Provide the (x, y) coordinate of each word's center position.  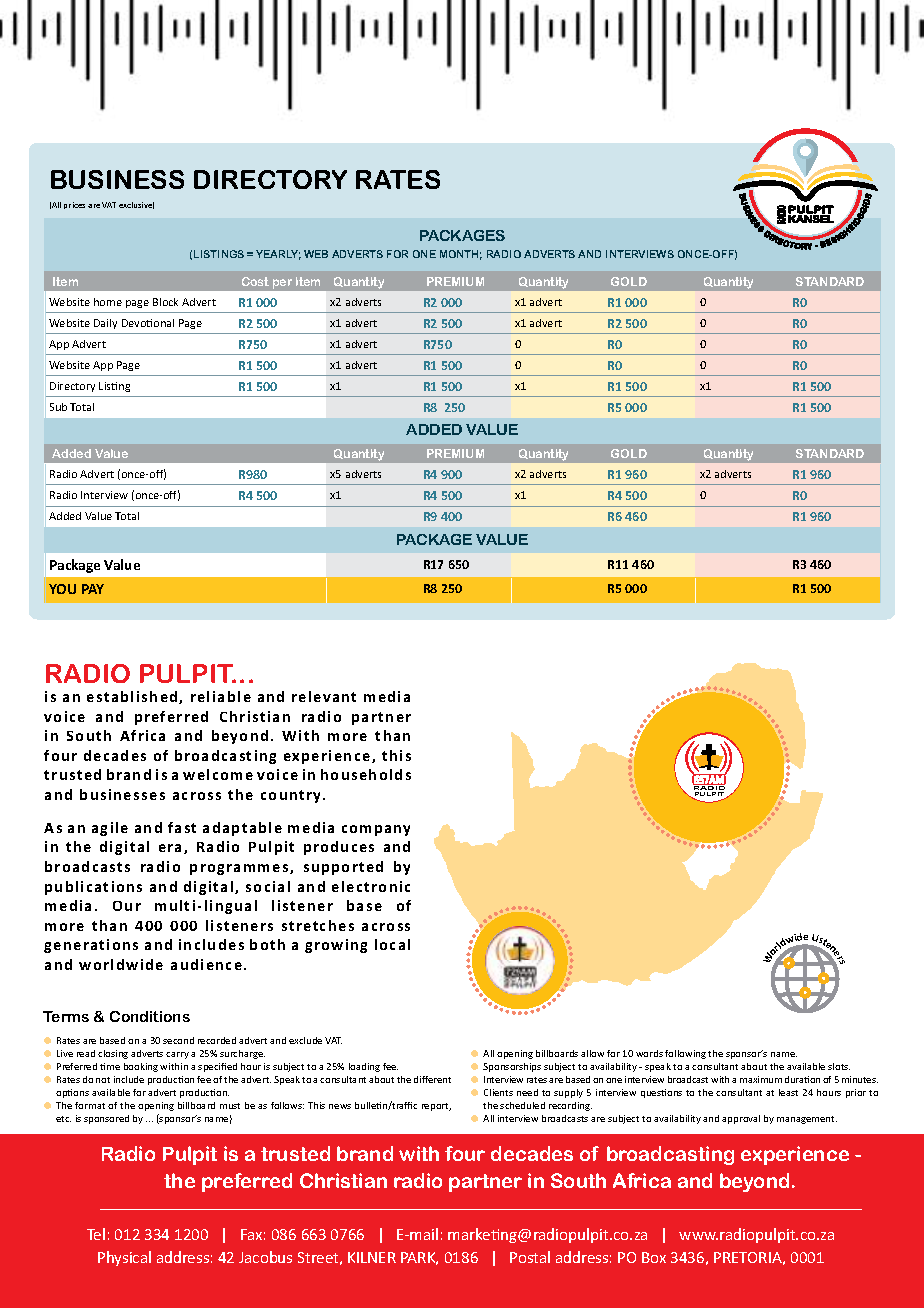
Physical (124, 1258)
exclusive (136, 205)
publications (93, 888)
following (685, 1054)
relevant (324, 696)
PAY (93, 589)
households (366, 774)
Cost (255, 281)
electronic (371, 886)
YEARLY (278, 255)
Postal (530, 1257)
